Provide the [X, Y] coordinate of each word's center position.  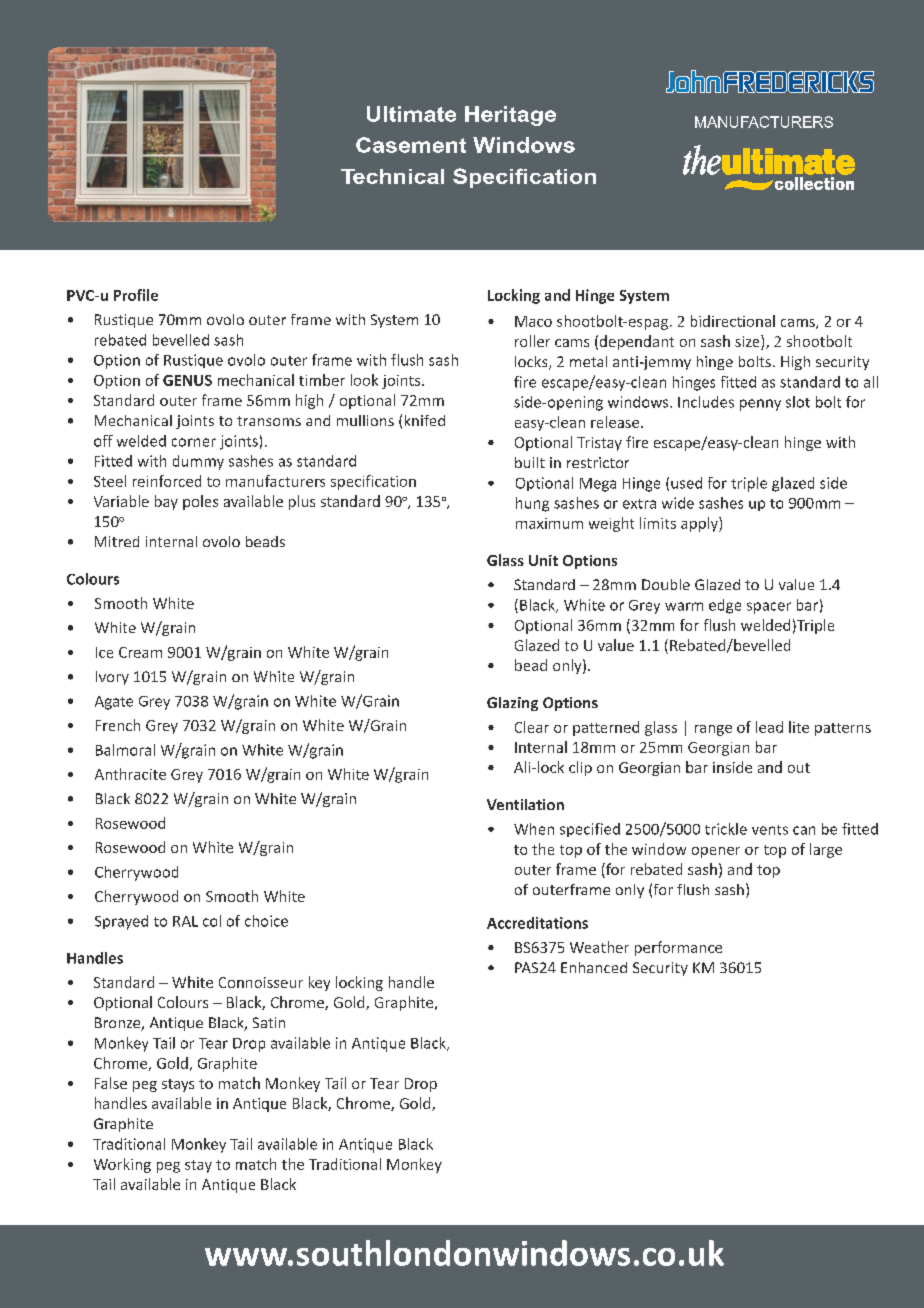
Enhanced [594, 967]
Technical [392, 176]
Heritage [510, 116]
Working [122, 1165]
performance [678, 948]
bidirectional [733, 321]
